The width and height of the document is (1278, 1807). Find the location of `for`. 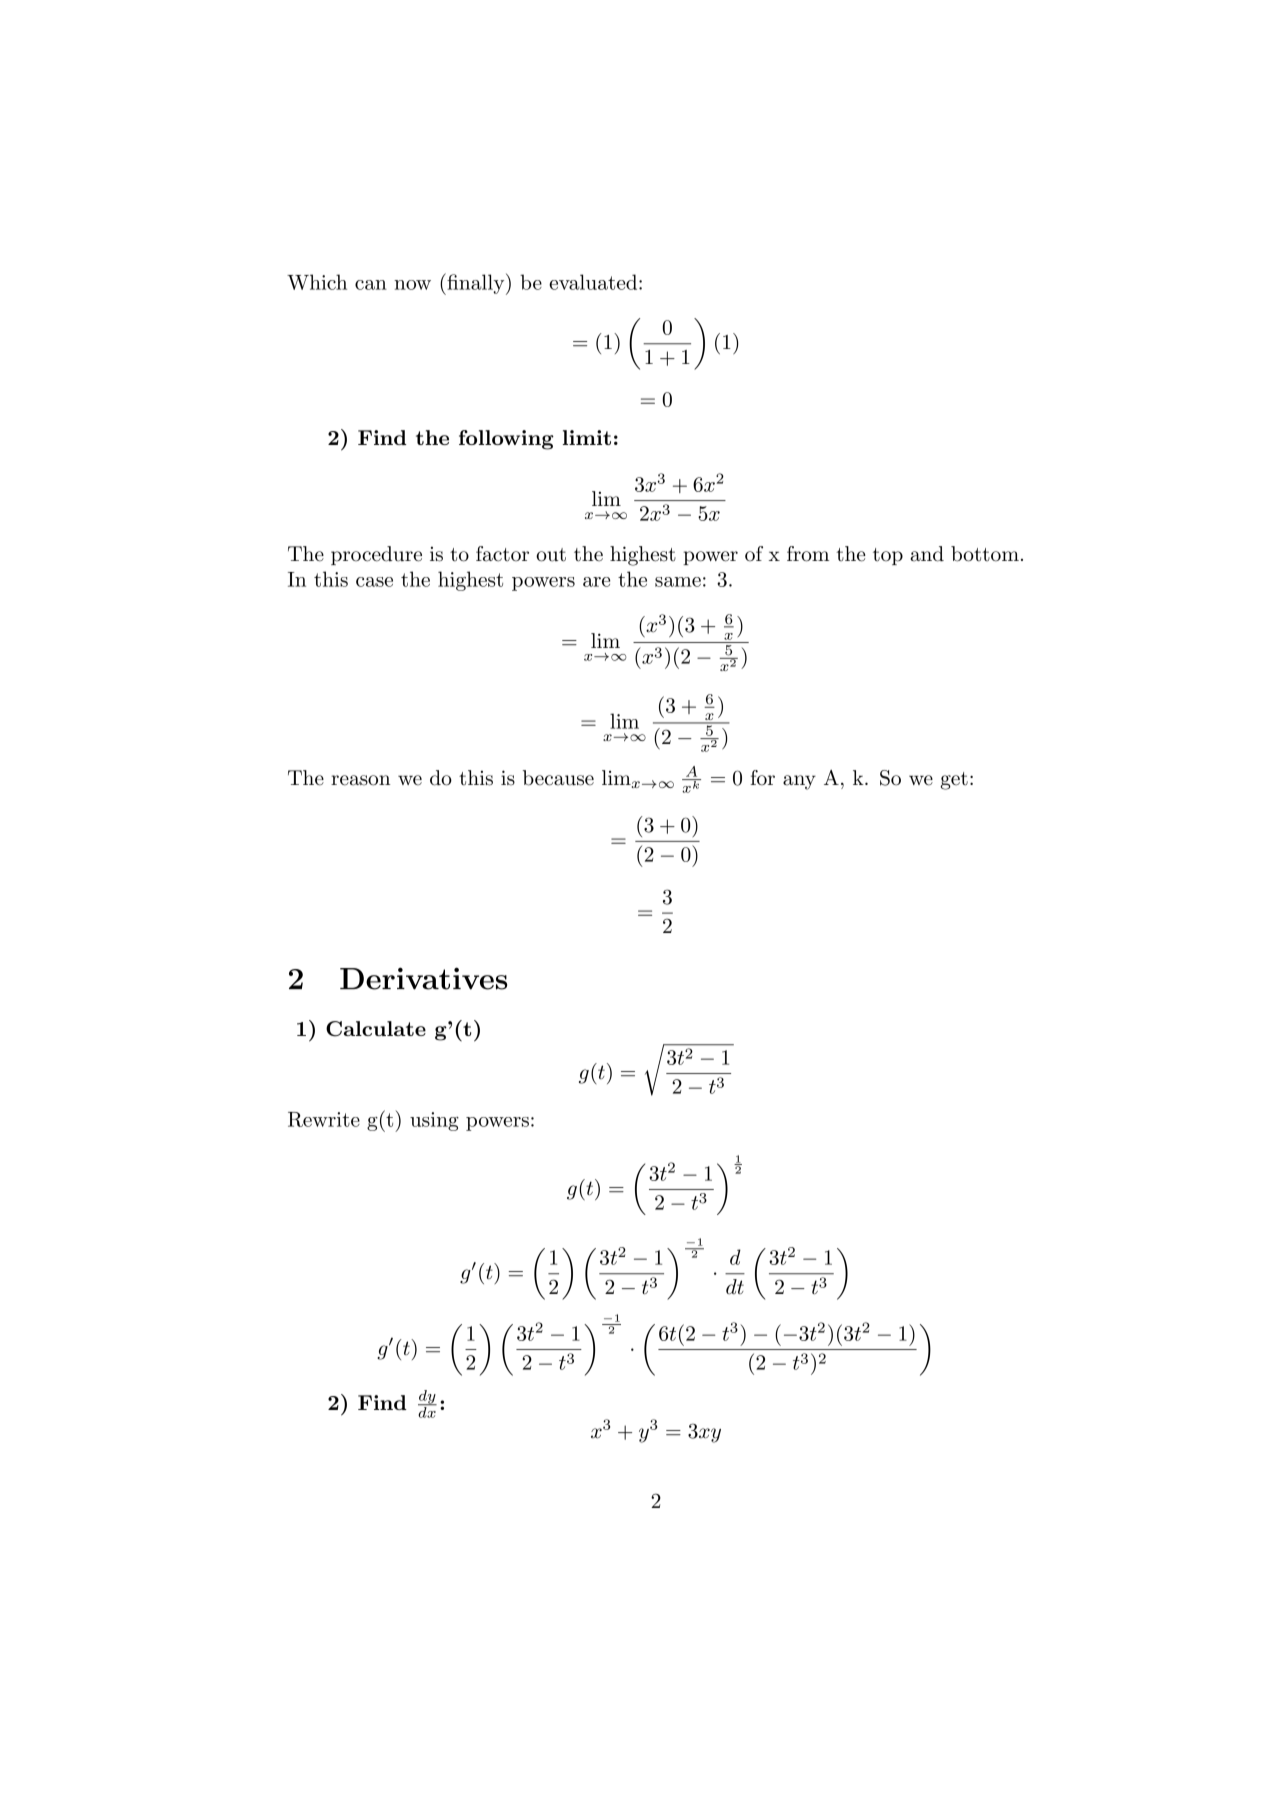

for is located at coordinates (762, 778).
